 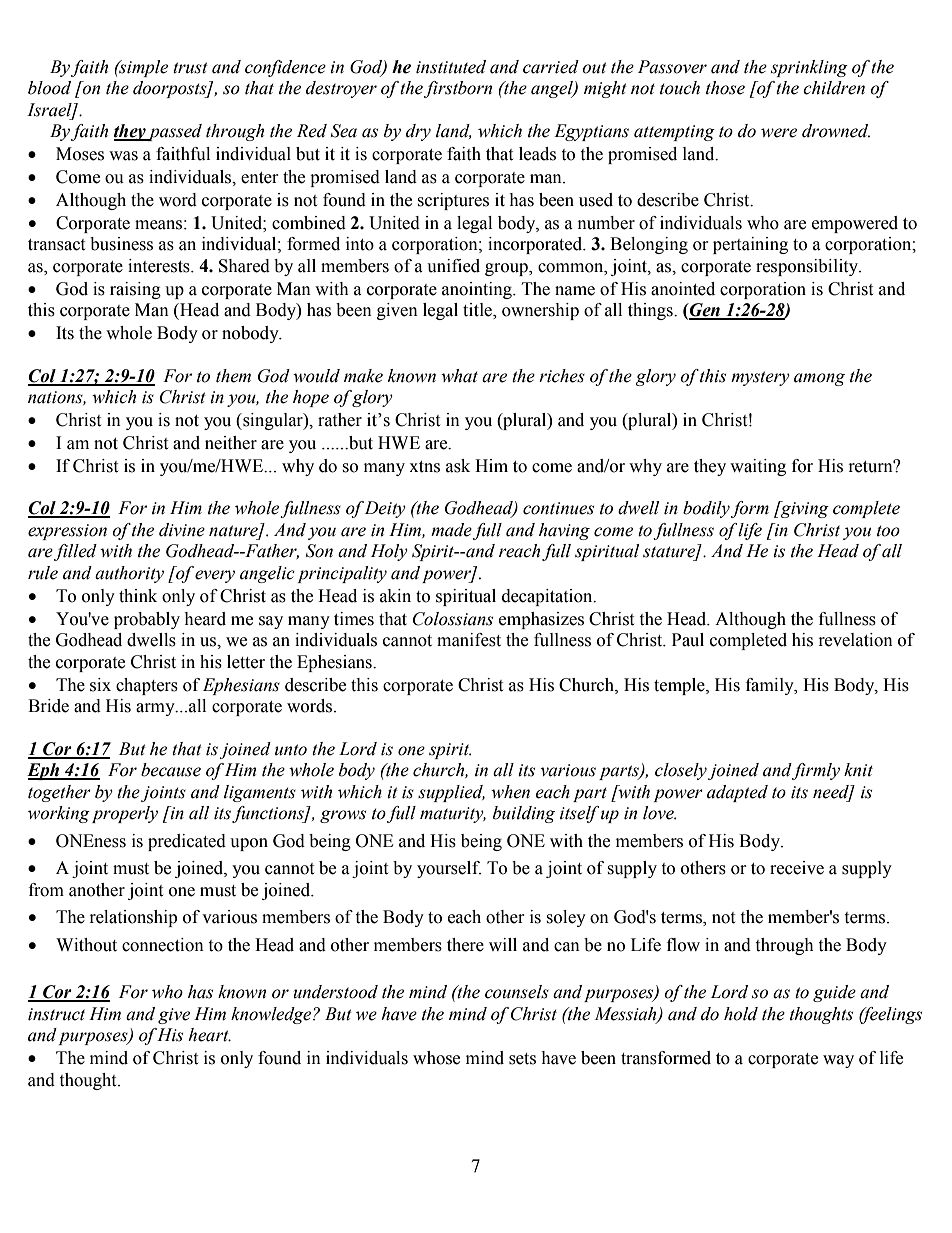 I want to click on firstborn, so click(x=458, y=89).
